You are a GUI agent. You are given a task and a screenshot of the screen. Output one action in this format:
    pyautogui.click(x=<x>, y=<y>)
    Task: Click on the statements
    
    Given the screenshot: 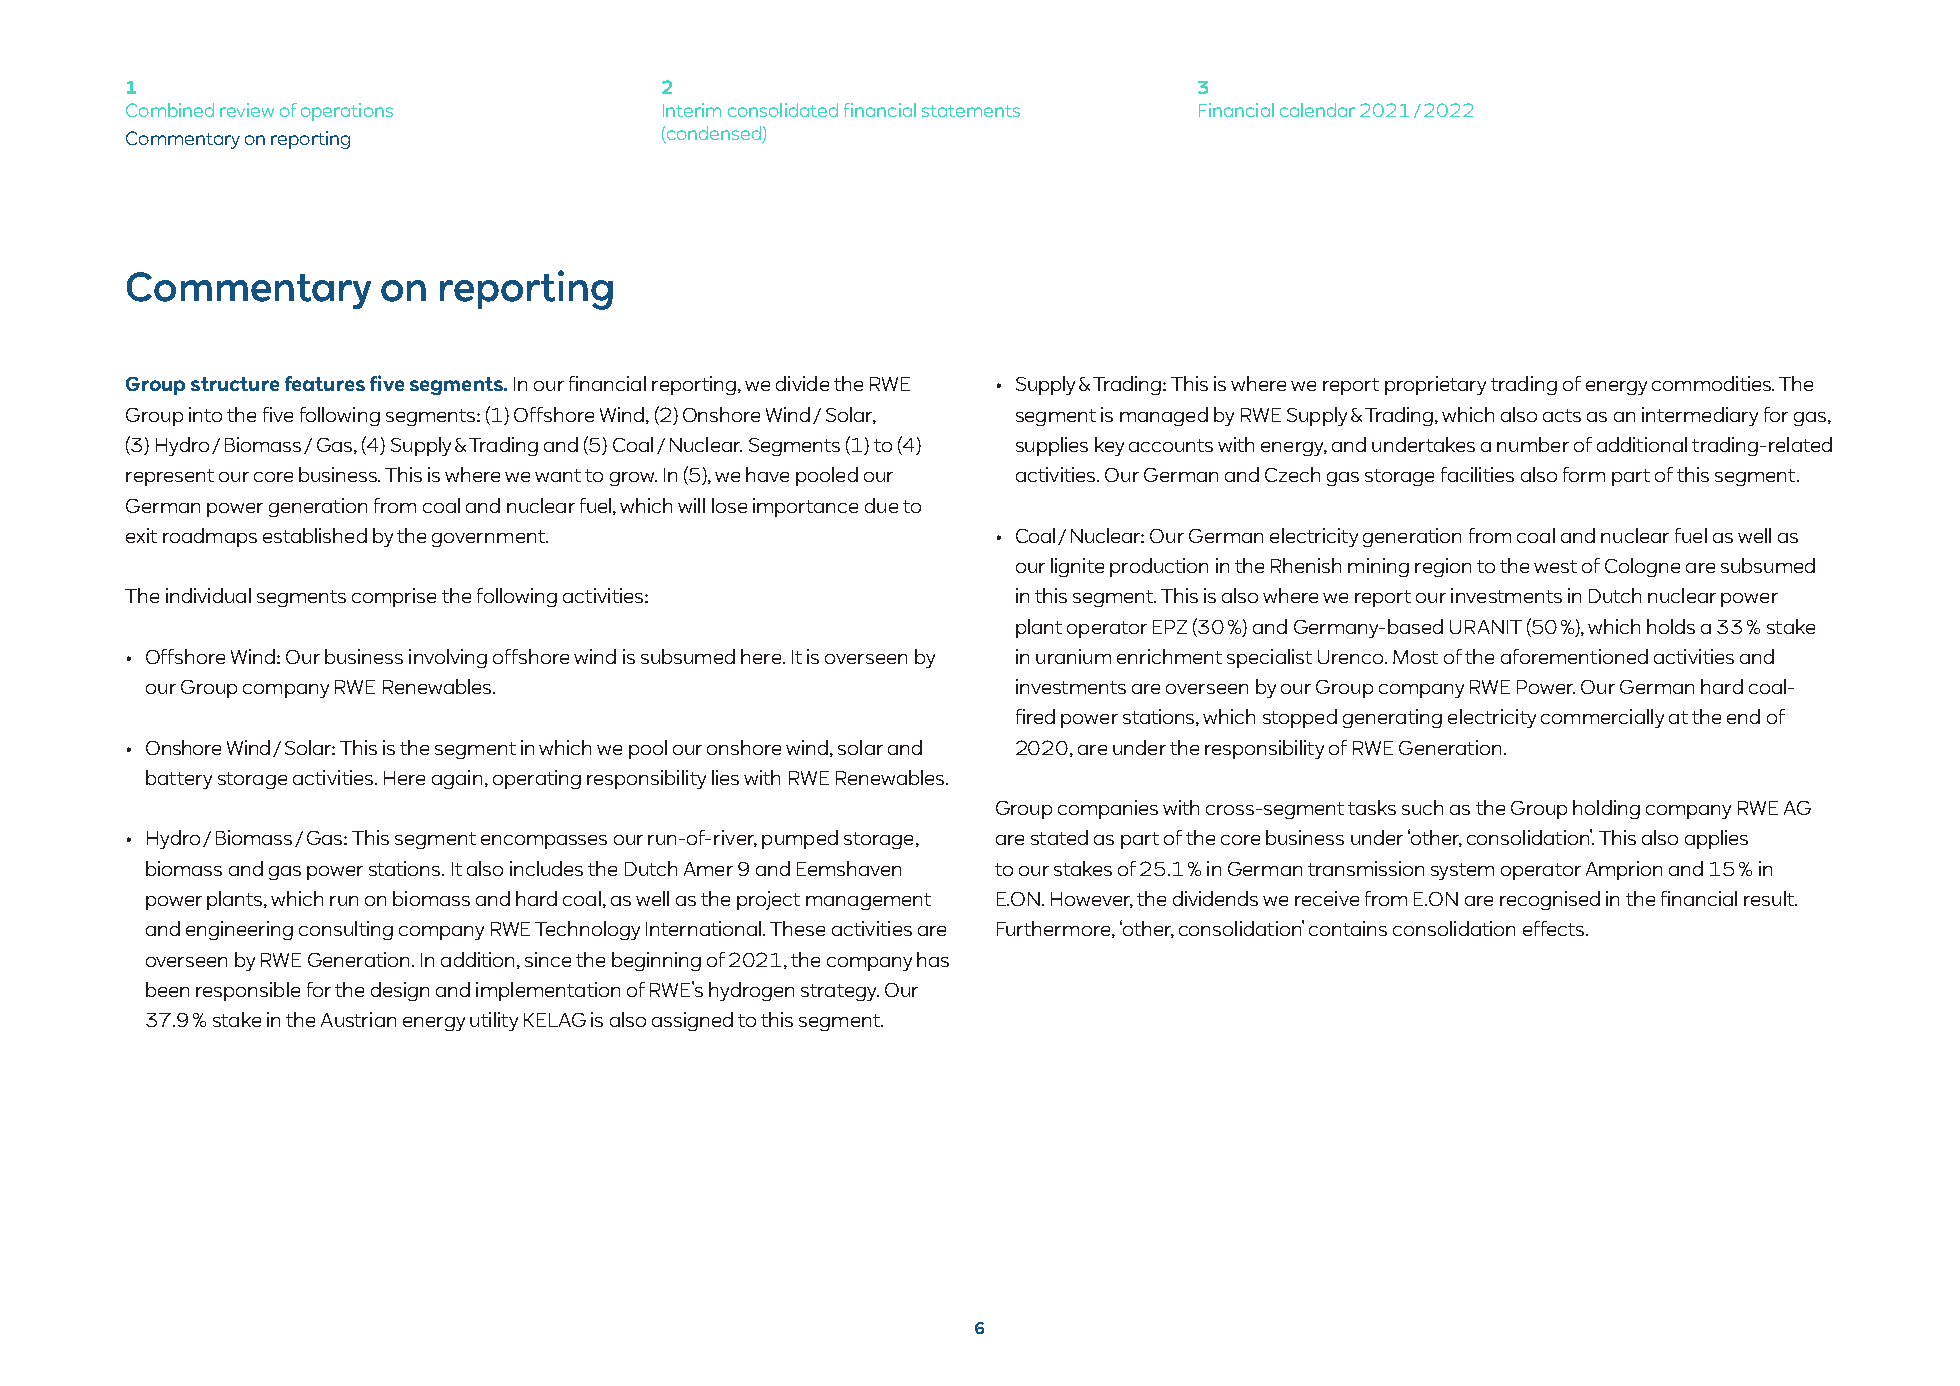 What is the action you would take?
    pyautogui.click(x=971, y=111)
